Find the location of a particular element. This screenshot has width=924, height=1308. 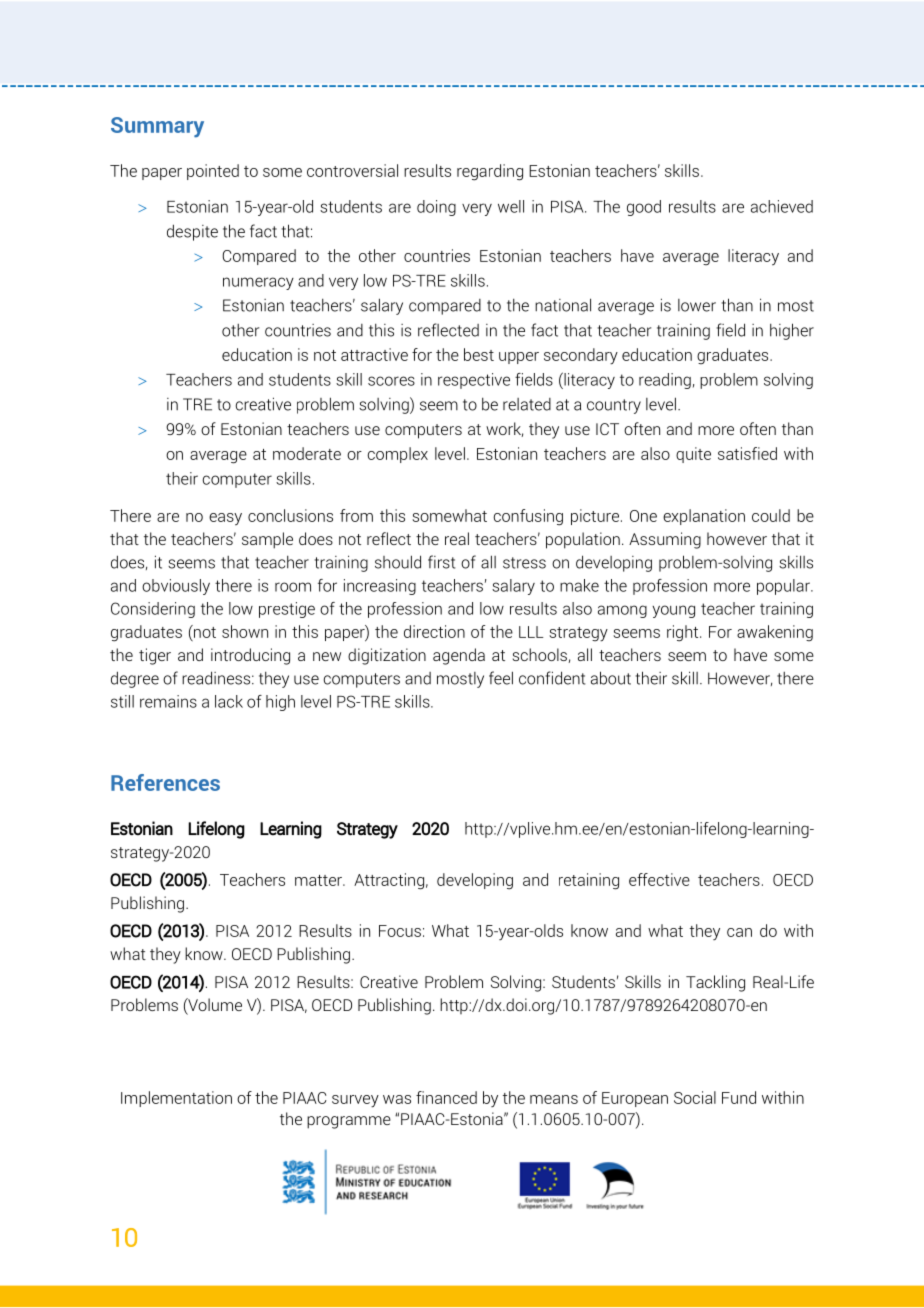

respective is located at coordinates (474, 381).
